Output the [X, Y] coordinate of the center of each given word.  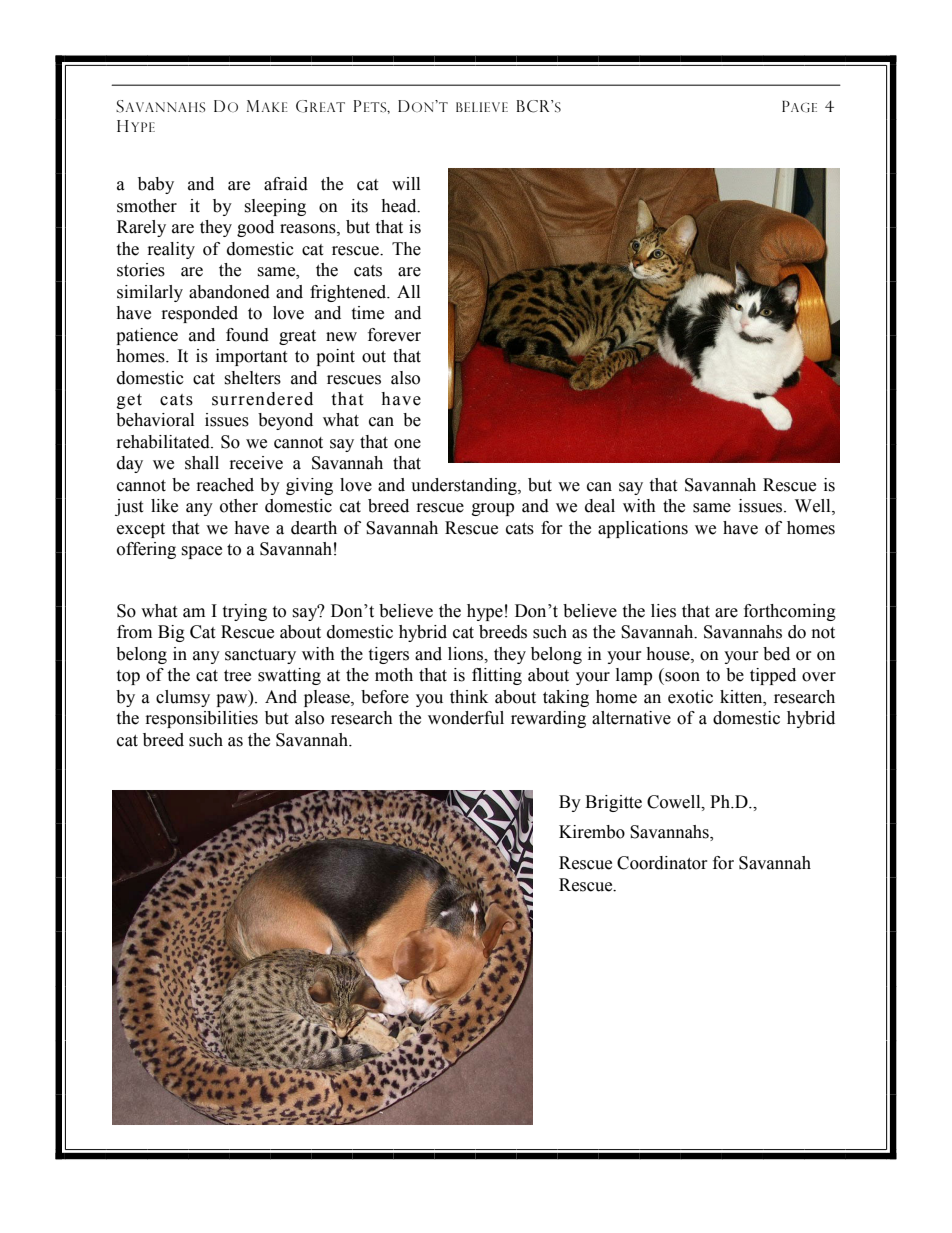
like [164, 506]
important [251, 357]
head [400, 206]
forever [394, 335]
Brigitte [613, 803]
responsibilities [202, 719]
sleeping [275, 207]
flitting [497, 676]
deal [600, 506]
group [493, 509]
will [406, 183]
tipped [773, 676]
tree [237, 676]
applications [643, 529]
